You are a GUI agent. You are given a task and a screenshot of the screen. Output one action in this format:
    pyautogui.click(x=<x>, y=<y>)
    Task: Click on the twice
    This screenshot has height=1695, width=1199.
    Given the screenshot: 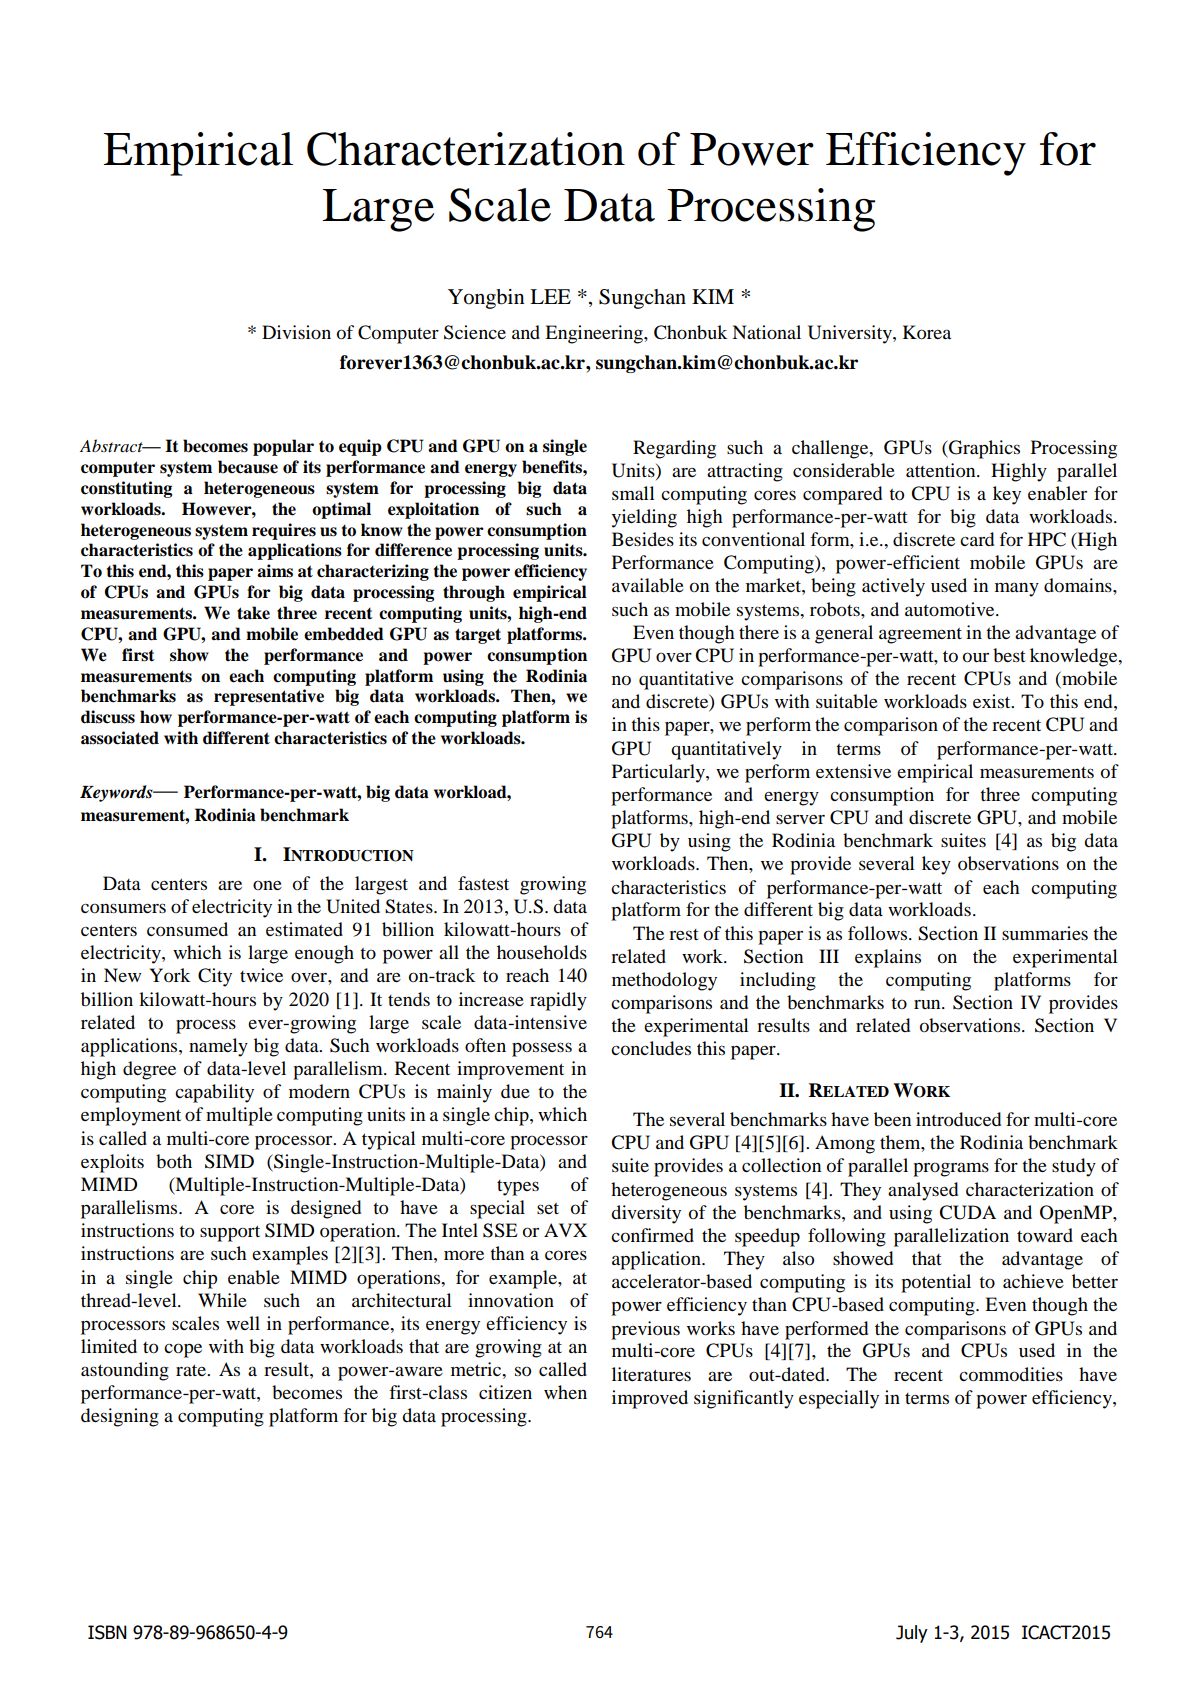 What is the action you would take?
    pyautogui.click(x=261, y=975)
